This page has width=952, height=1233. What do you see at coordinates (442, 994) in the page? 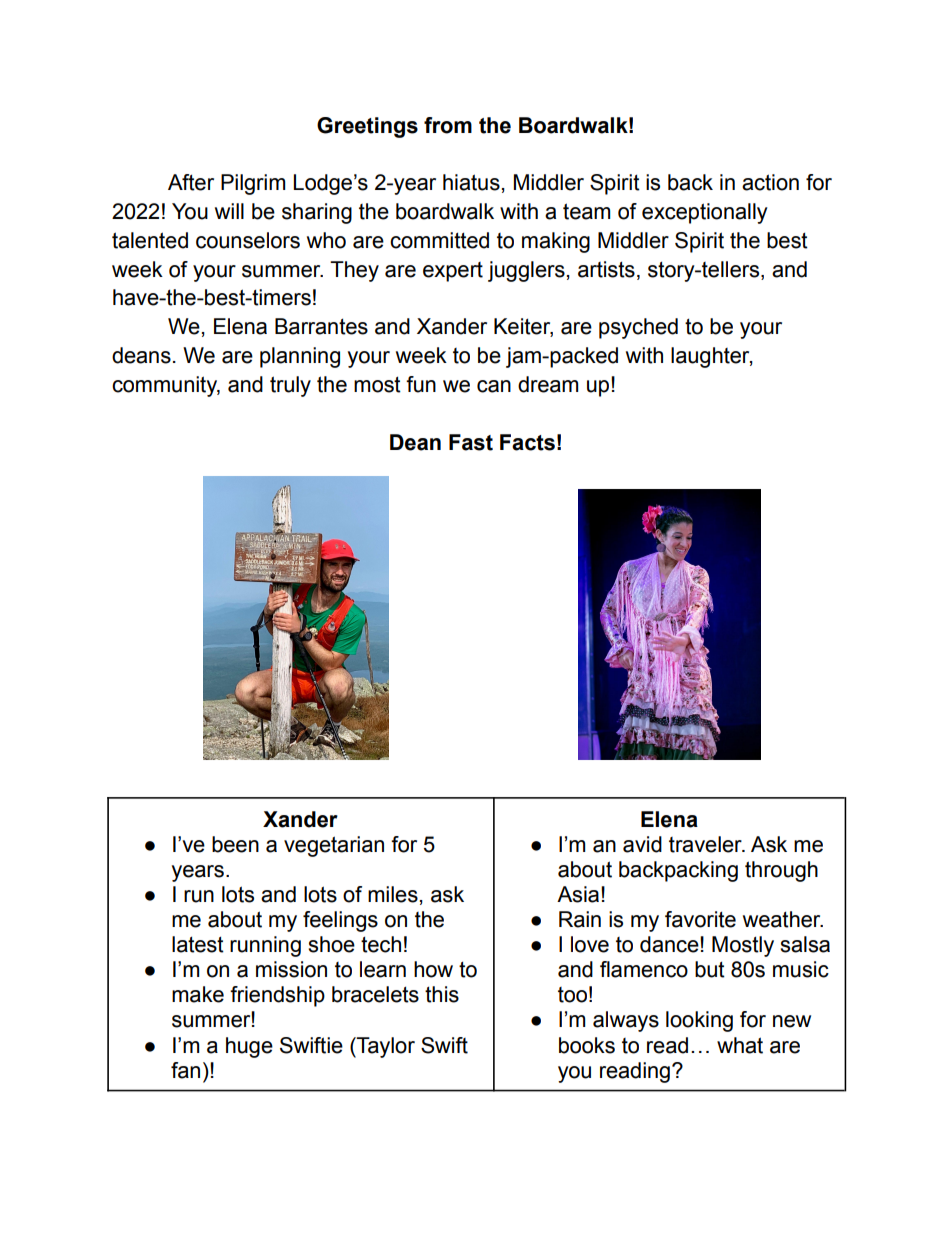
I see `this` at bounding box center [442, 994].
